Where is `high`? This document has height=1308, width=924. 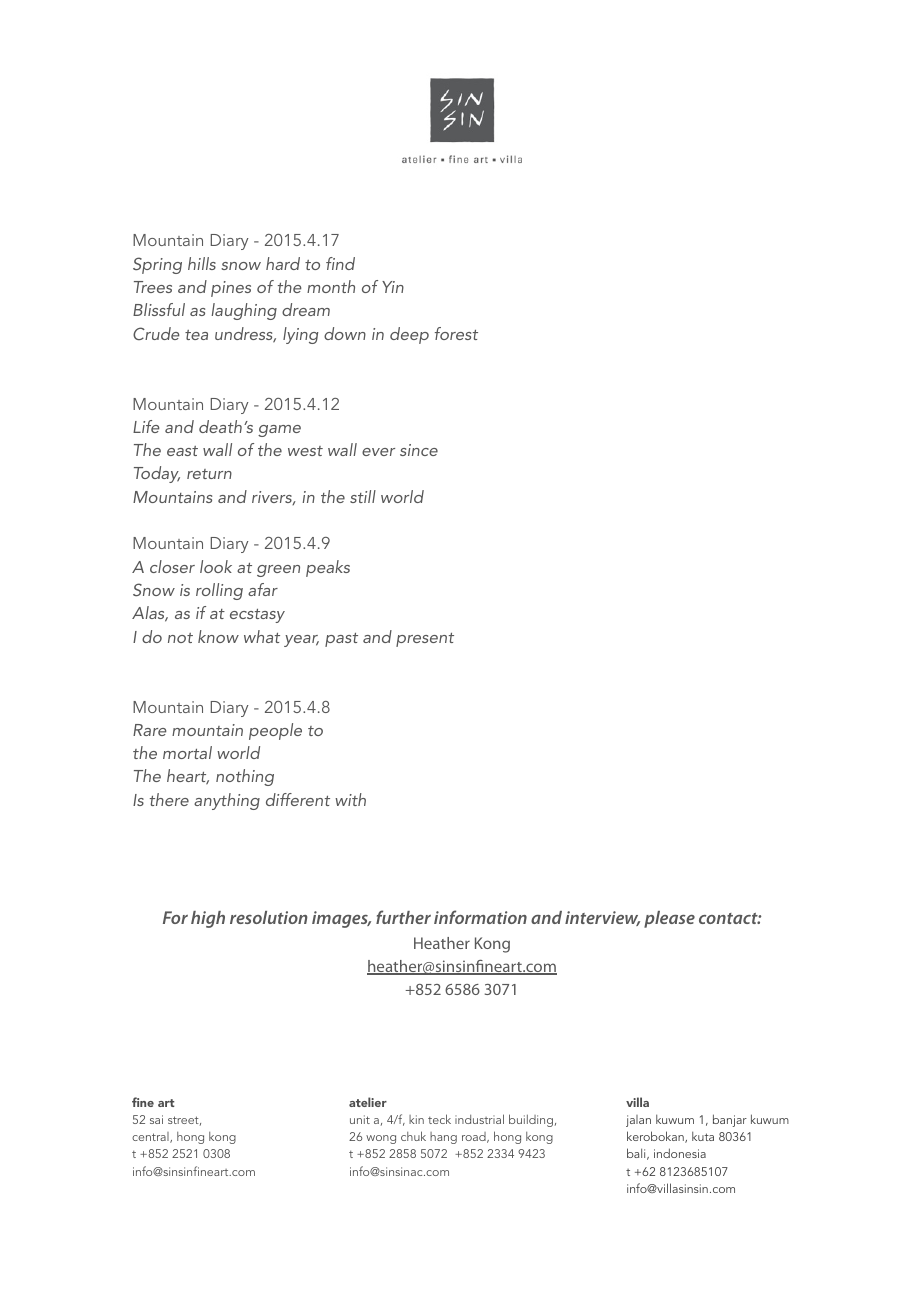 high is located at coordinates (208, 919).
